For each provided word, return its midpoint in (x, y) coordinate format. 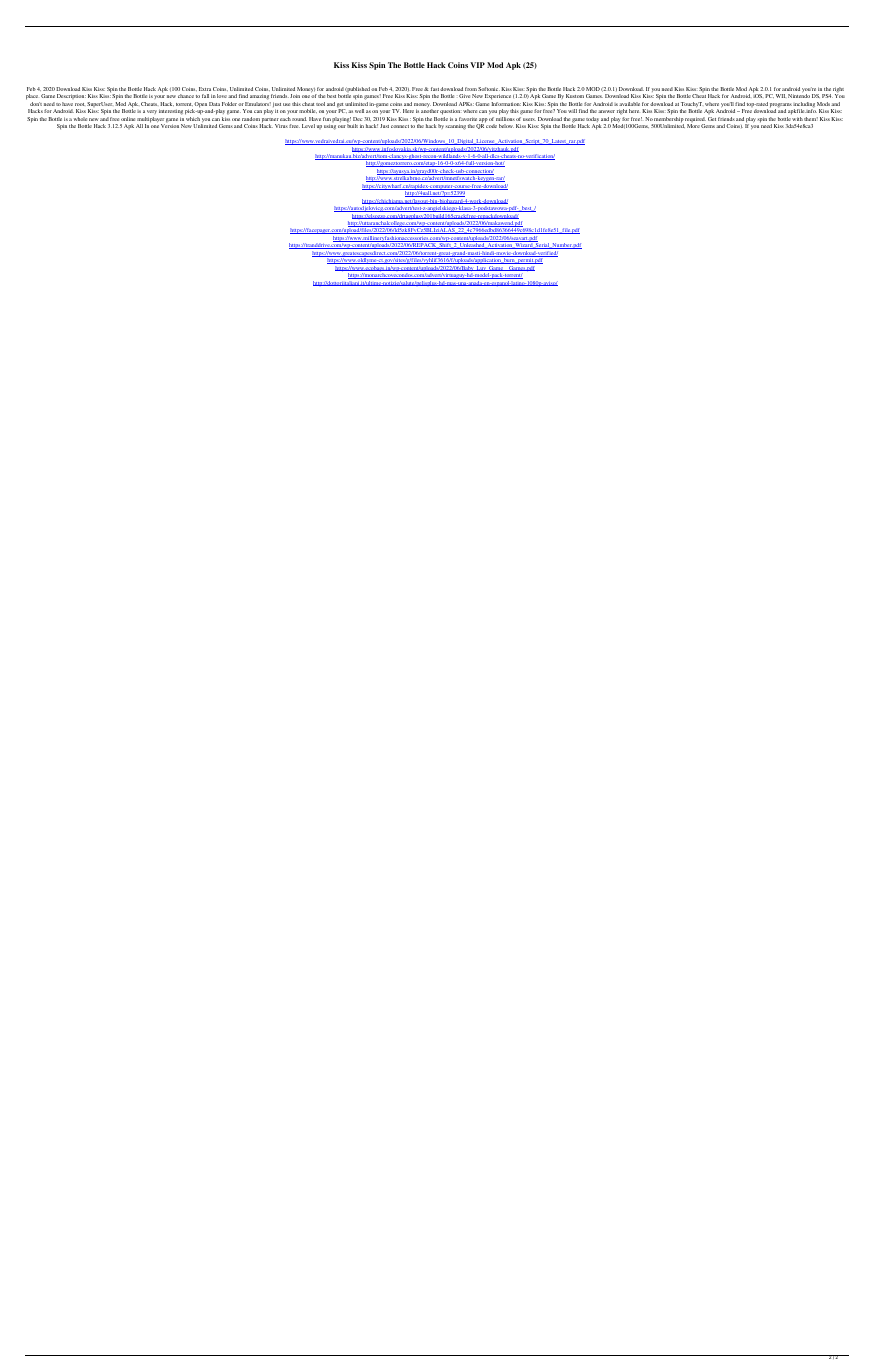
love (221, 96)
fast (434, 89)
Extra (205, 89)
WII (781, 96)
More (693, 126)
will (572, 111)
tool (320, 104)
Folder (229, 104)
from (471, 89)
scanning (455, 127)
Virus (281, 126)
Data (214, 104)
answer (606, 111)
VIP (477, 65)
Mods (823, 104)
